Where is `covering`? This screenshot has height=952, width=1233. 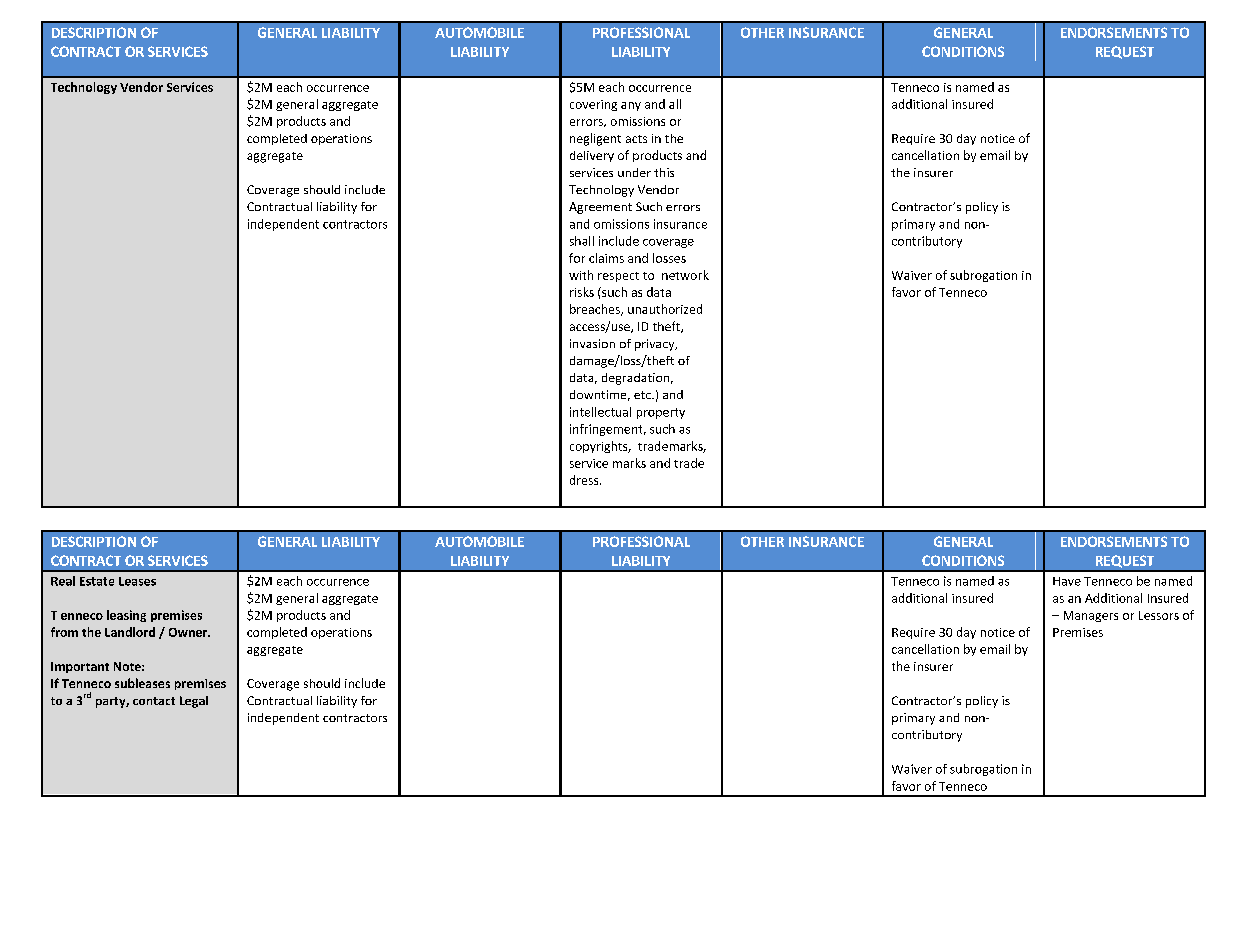 covering is located at coordinates (593, 105).
